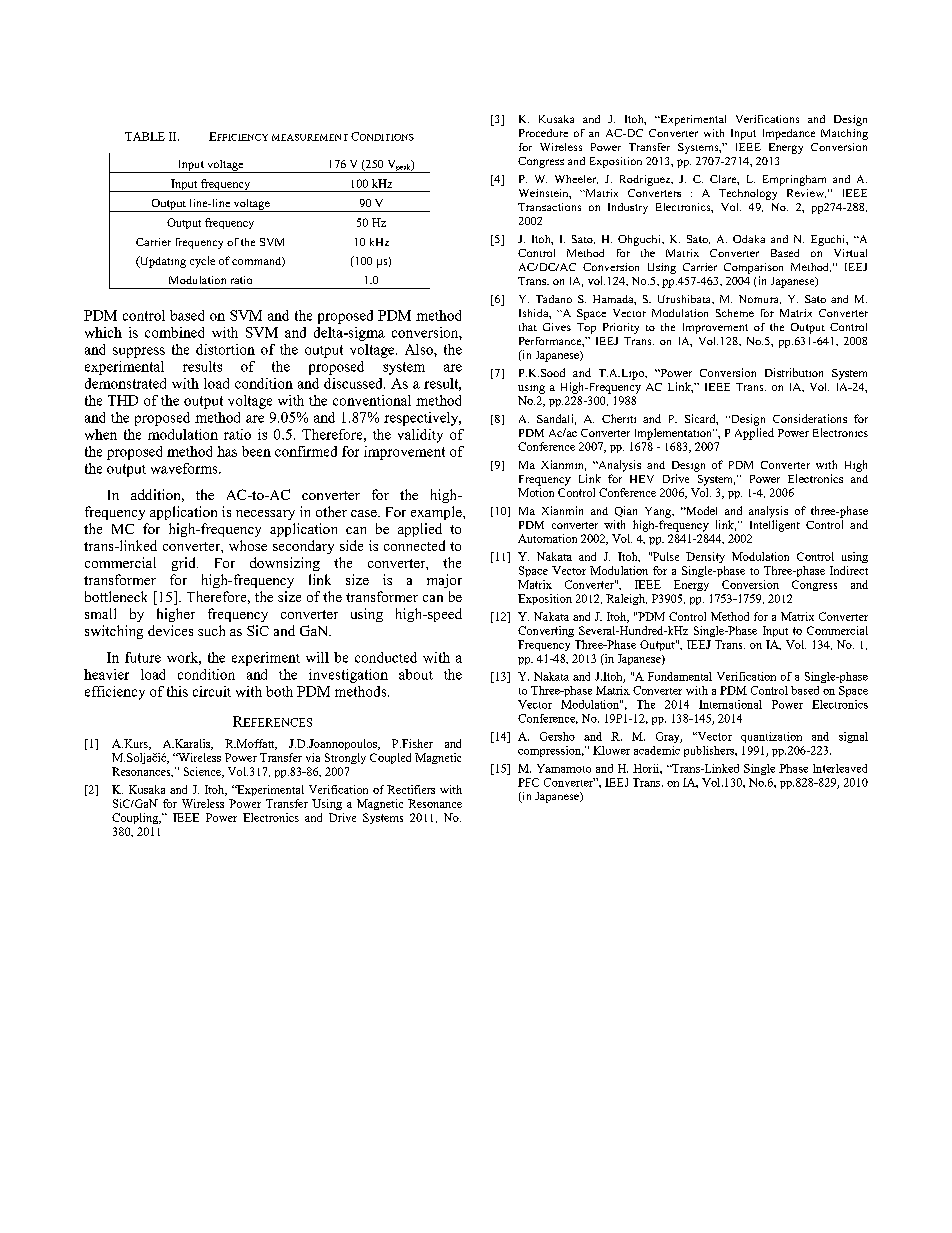 This screenshot has height=1233, width=952. What do you see at coordinates (794, 372) in the screenshot?
I see `Distribution` at bounding box center [794, 372].
